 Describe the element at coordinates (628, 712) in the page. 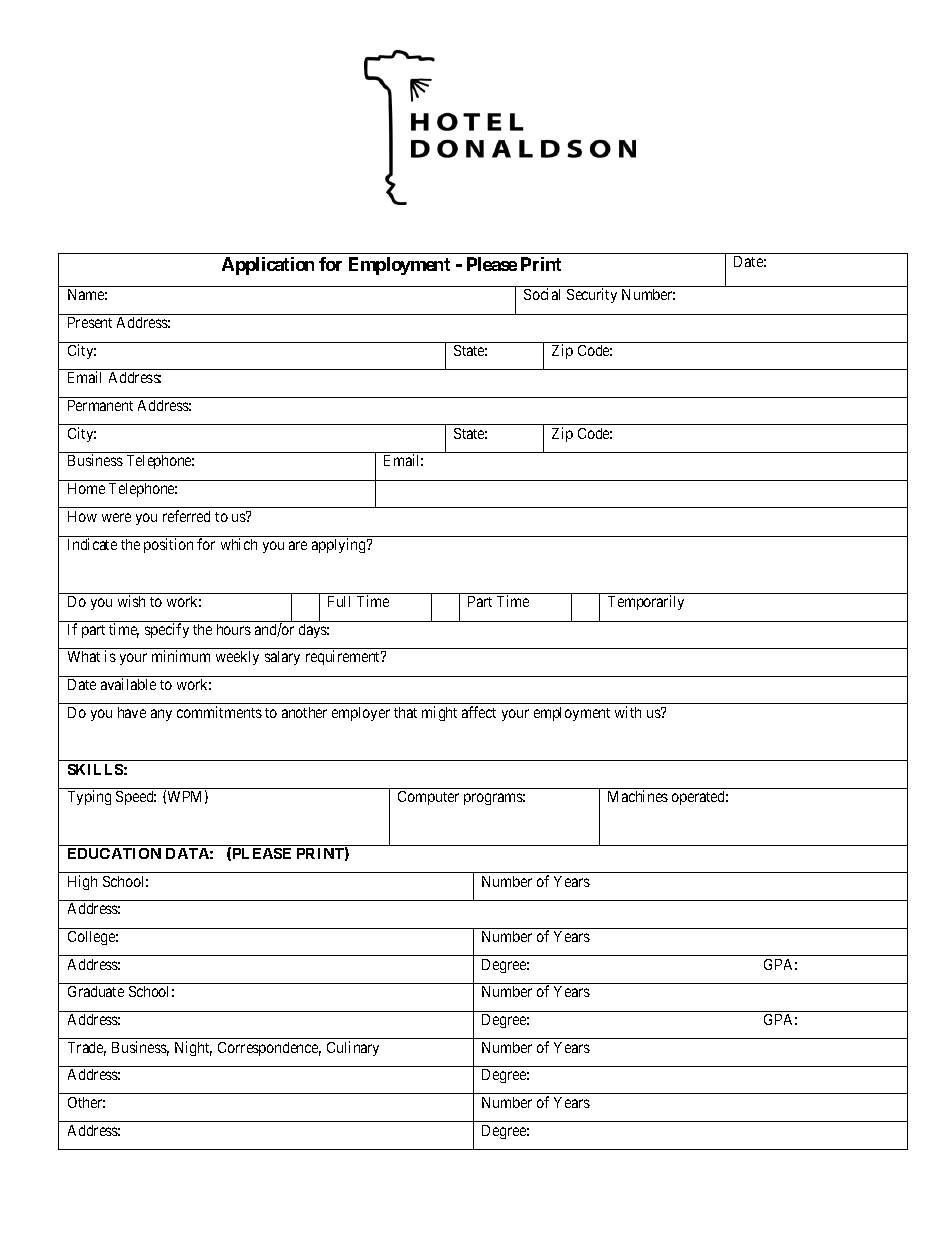

I see `with` at that location.
